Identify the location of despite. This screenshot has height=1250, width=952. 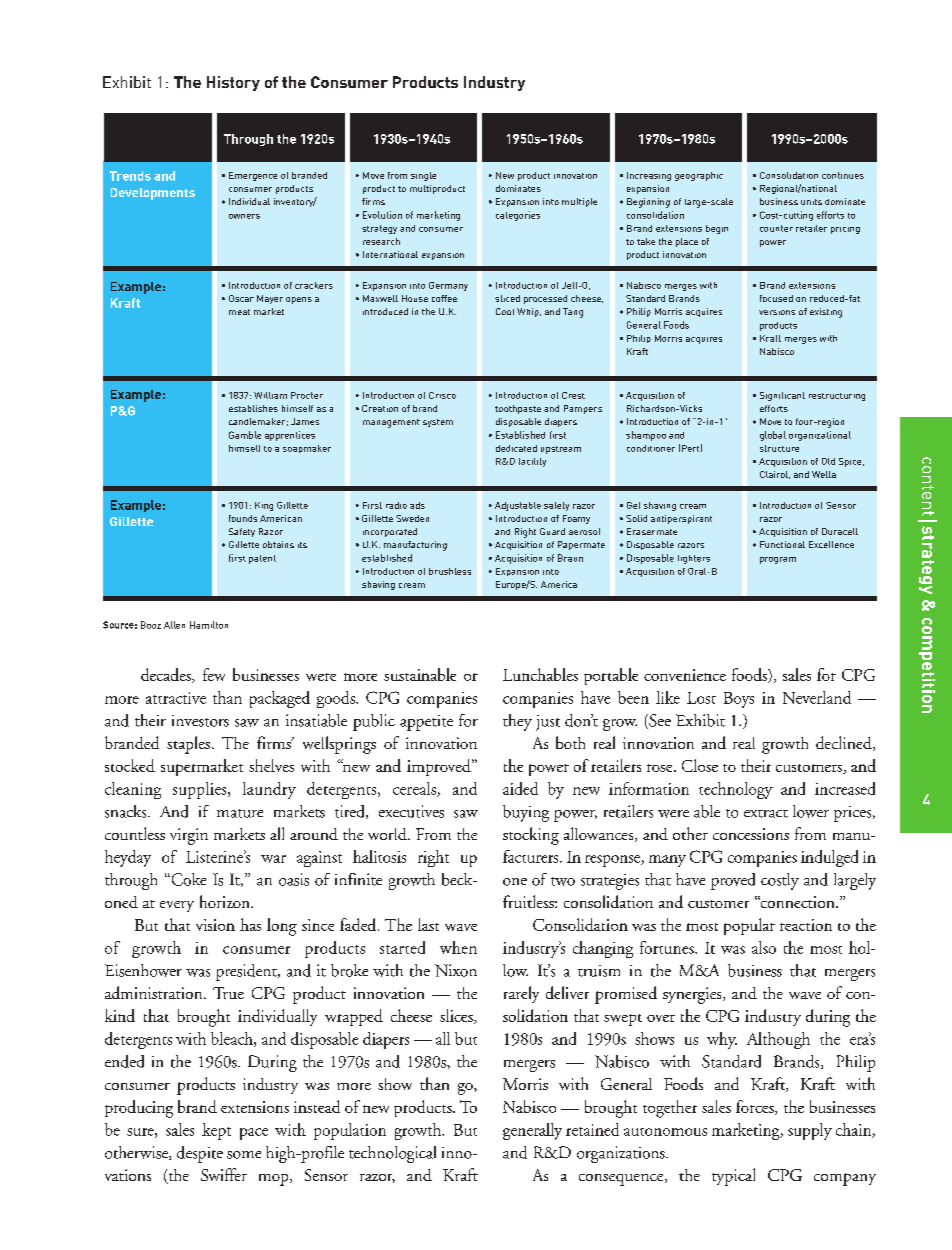
(200, 1154).
